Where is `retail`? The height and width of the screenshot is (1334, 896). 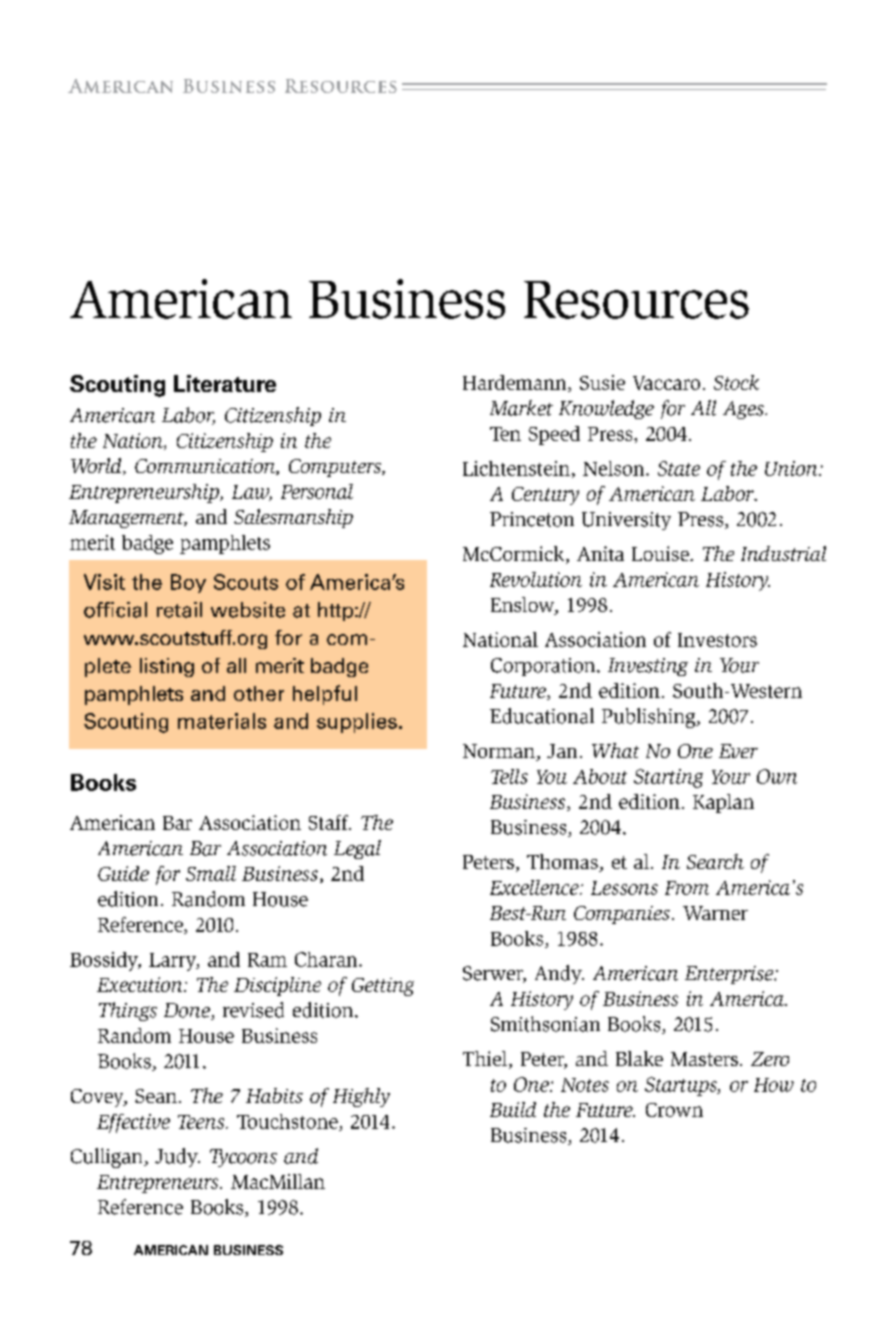
retail is located at coordinates (179, 610).
